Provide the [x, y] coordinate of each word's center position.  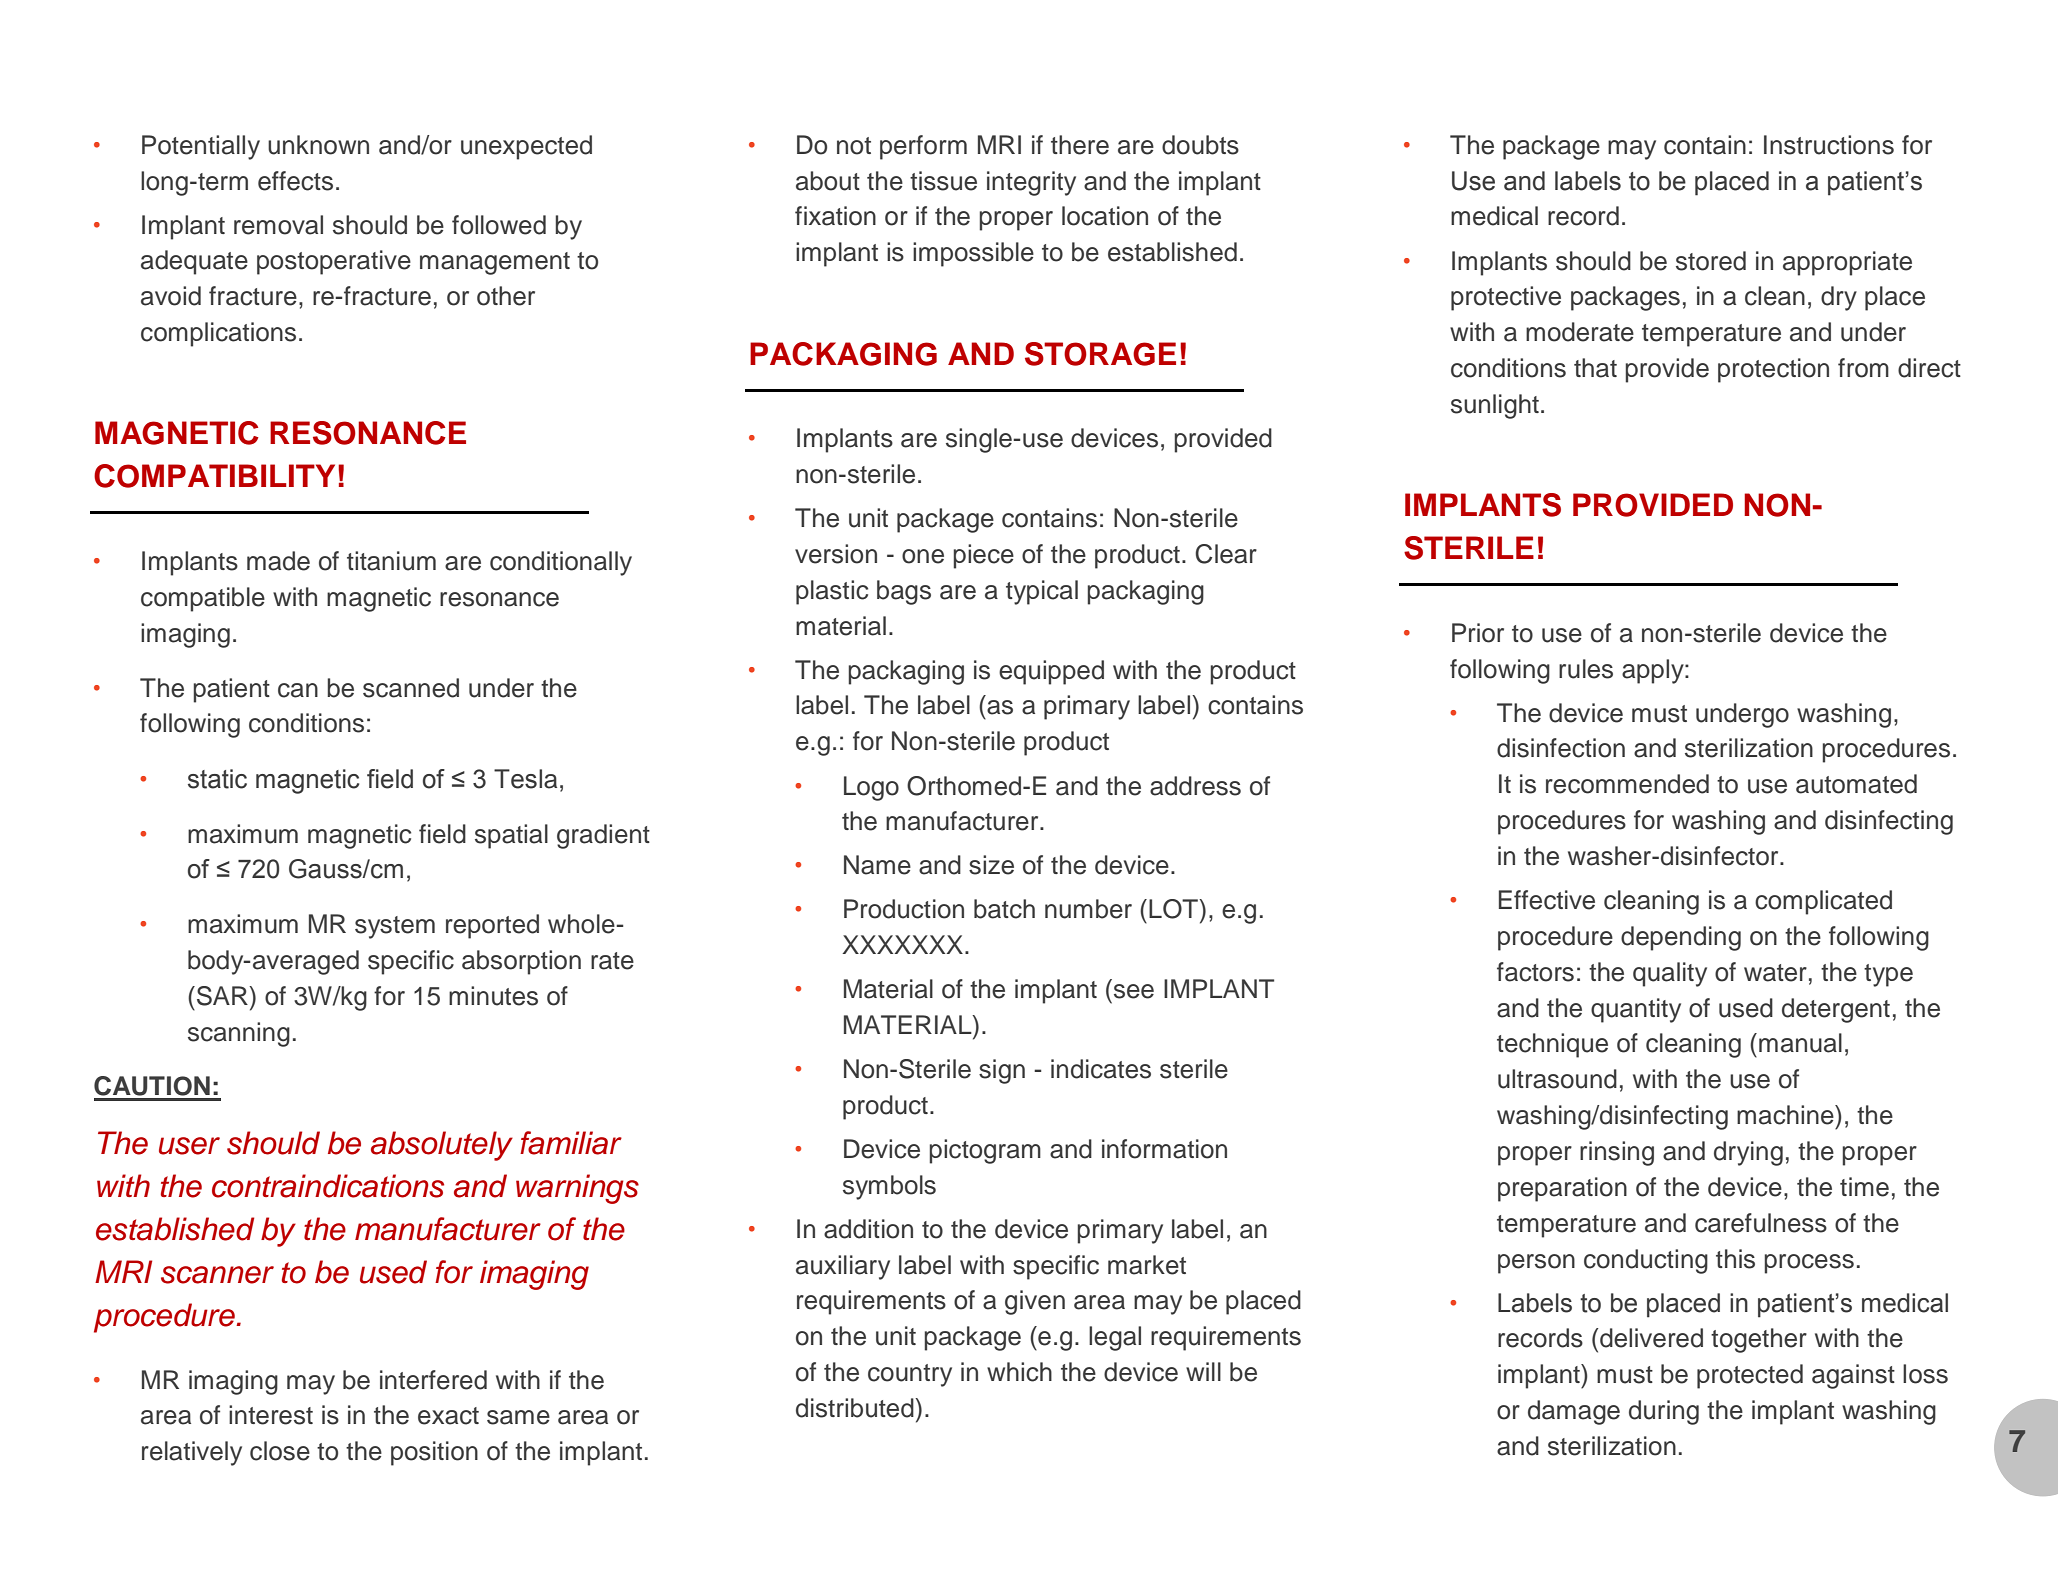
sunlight [1495, 406]
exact [448, 1416]
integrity [1031, 183]
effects [295, 181]
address [1195, 786]
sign [1002, 1071]
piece [983, 556]
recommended [1627, 784]
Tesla [525, 779]
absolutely [442, 1146]
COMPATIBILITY [214, 476]
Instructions [1829, 145]
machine [1786, 1115]
